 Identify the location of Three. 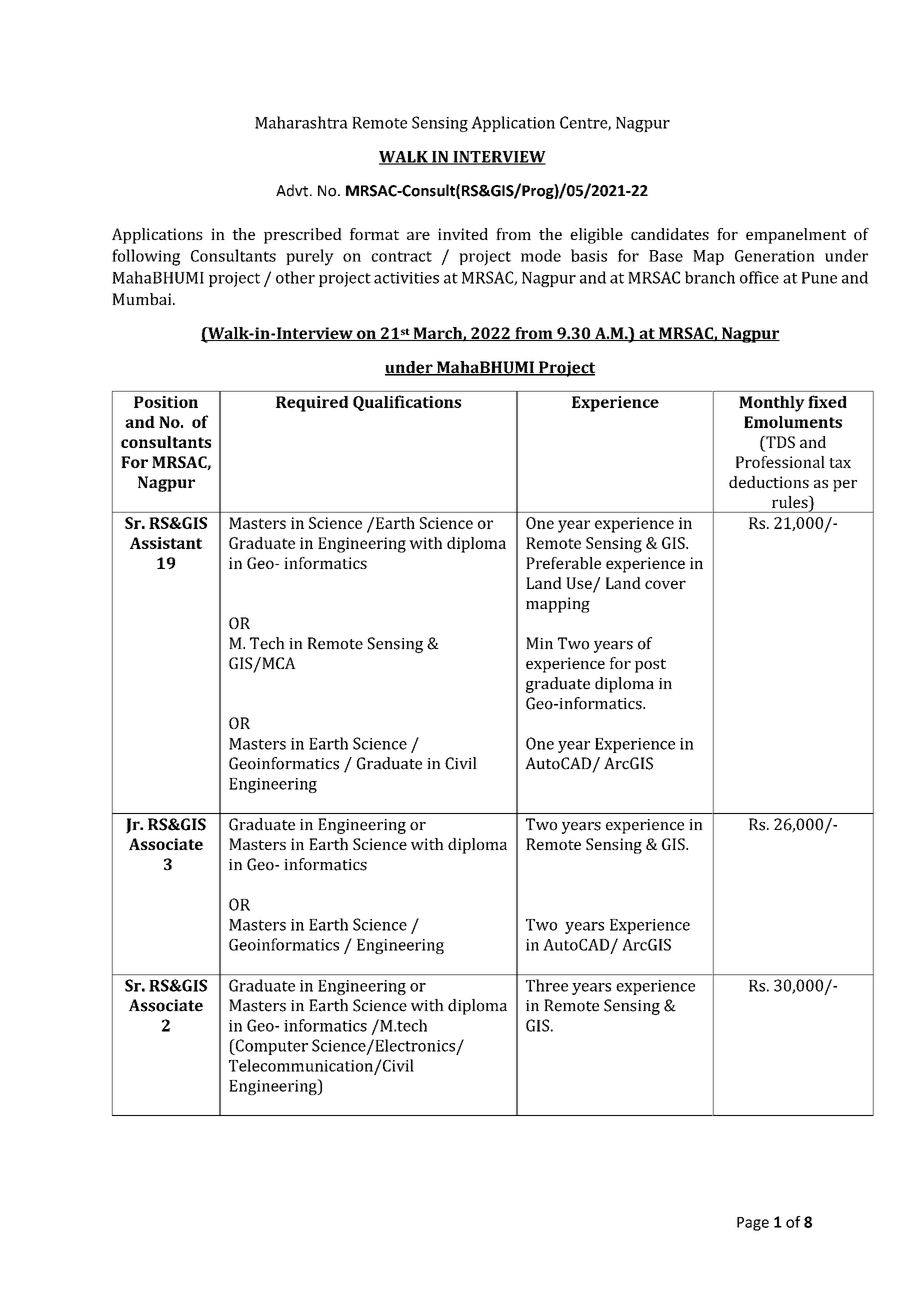
(547, 985).
